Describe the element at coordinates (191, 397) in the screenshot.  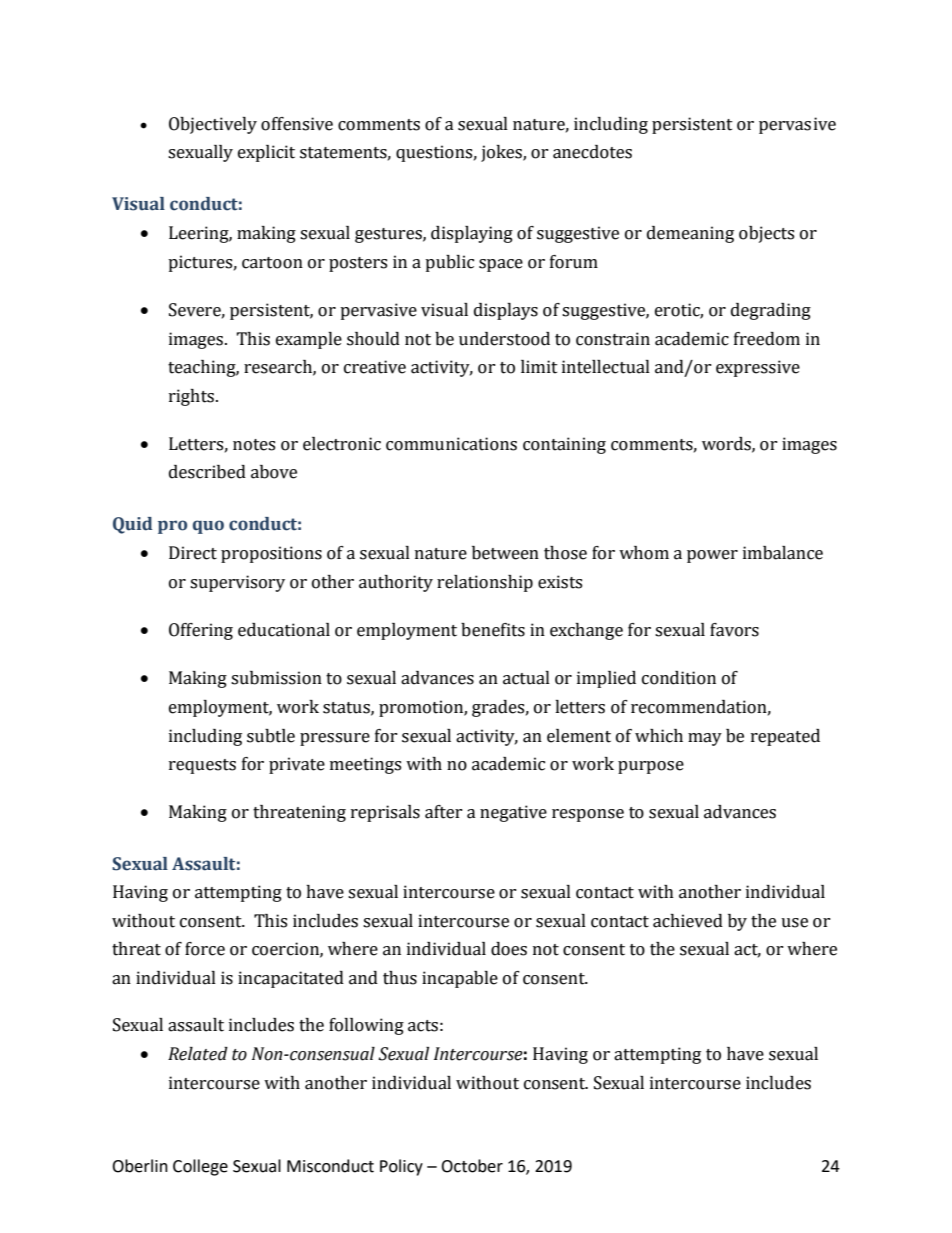
I see `rights` at that location.
